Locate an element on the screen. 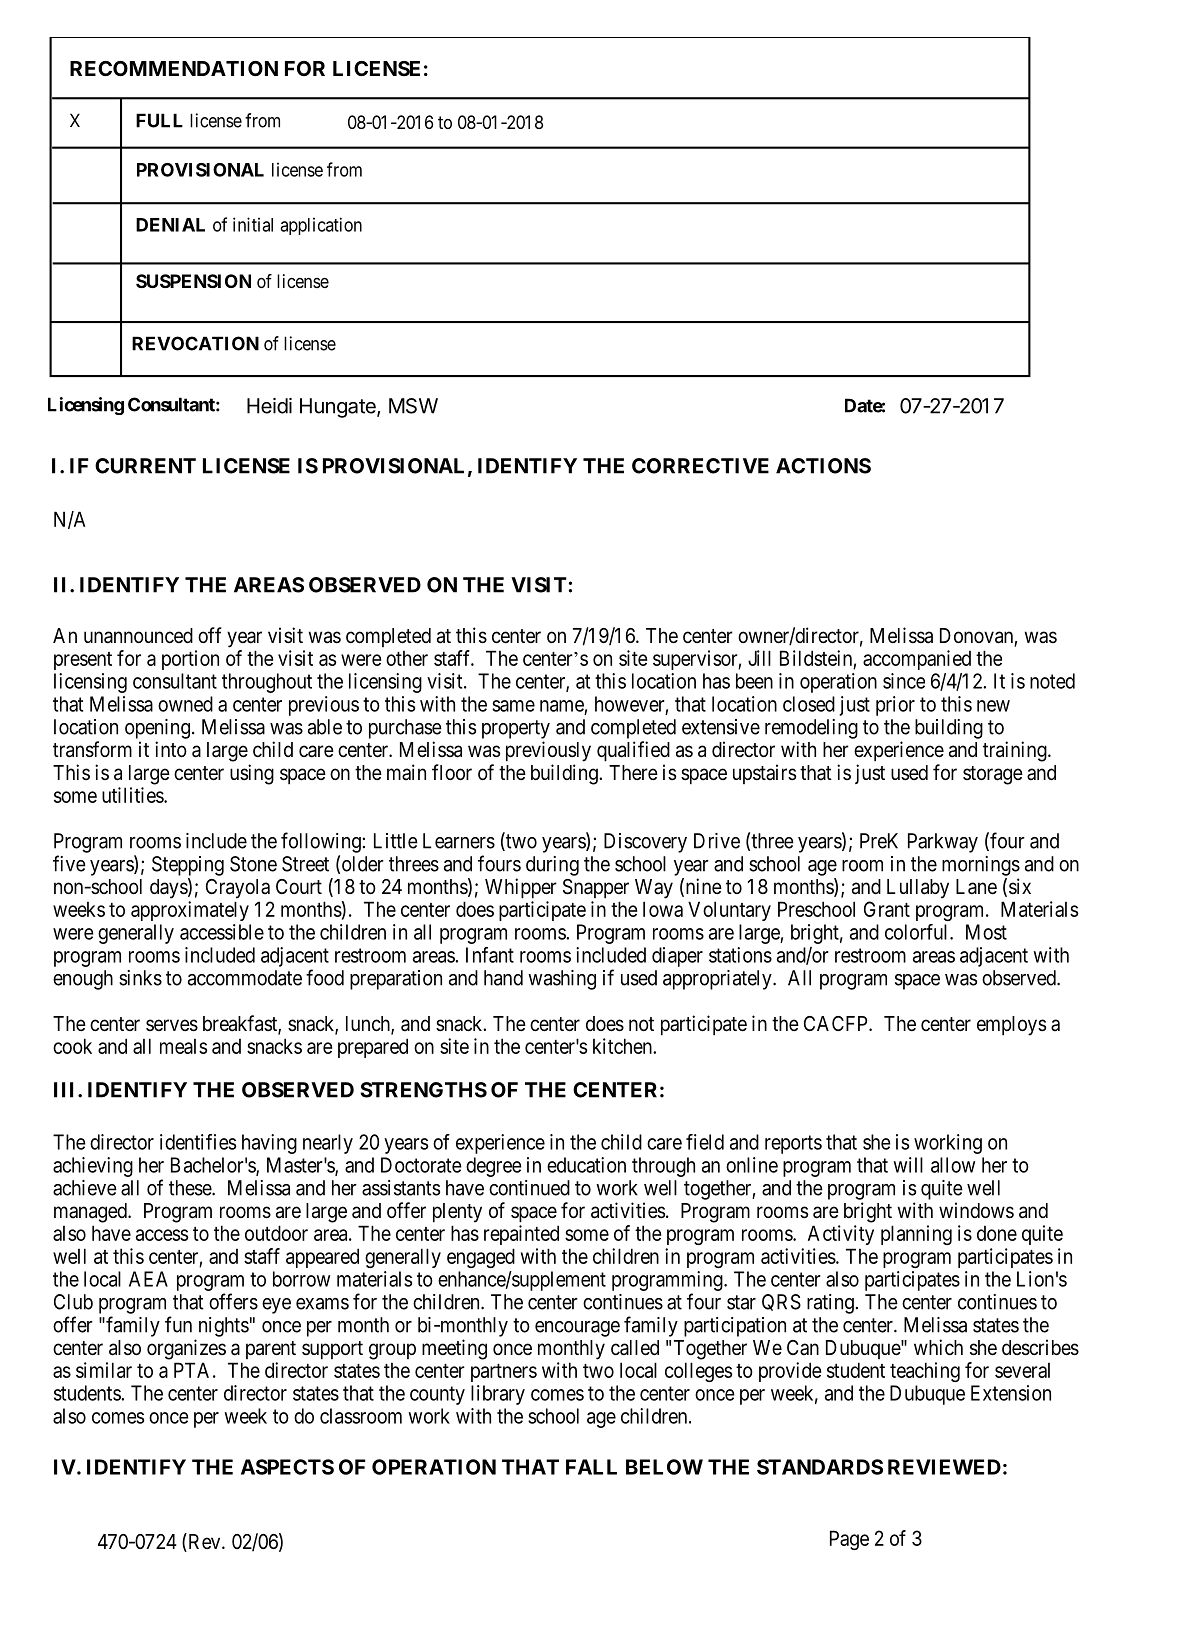 The image size is (1185, 1630). application is located at coordinates (321, 226).
